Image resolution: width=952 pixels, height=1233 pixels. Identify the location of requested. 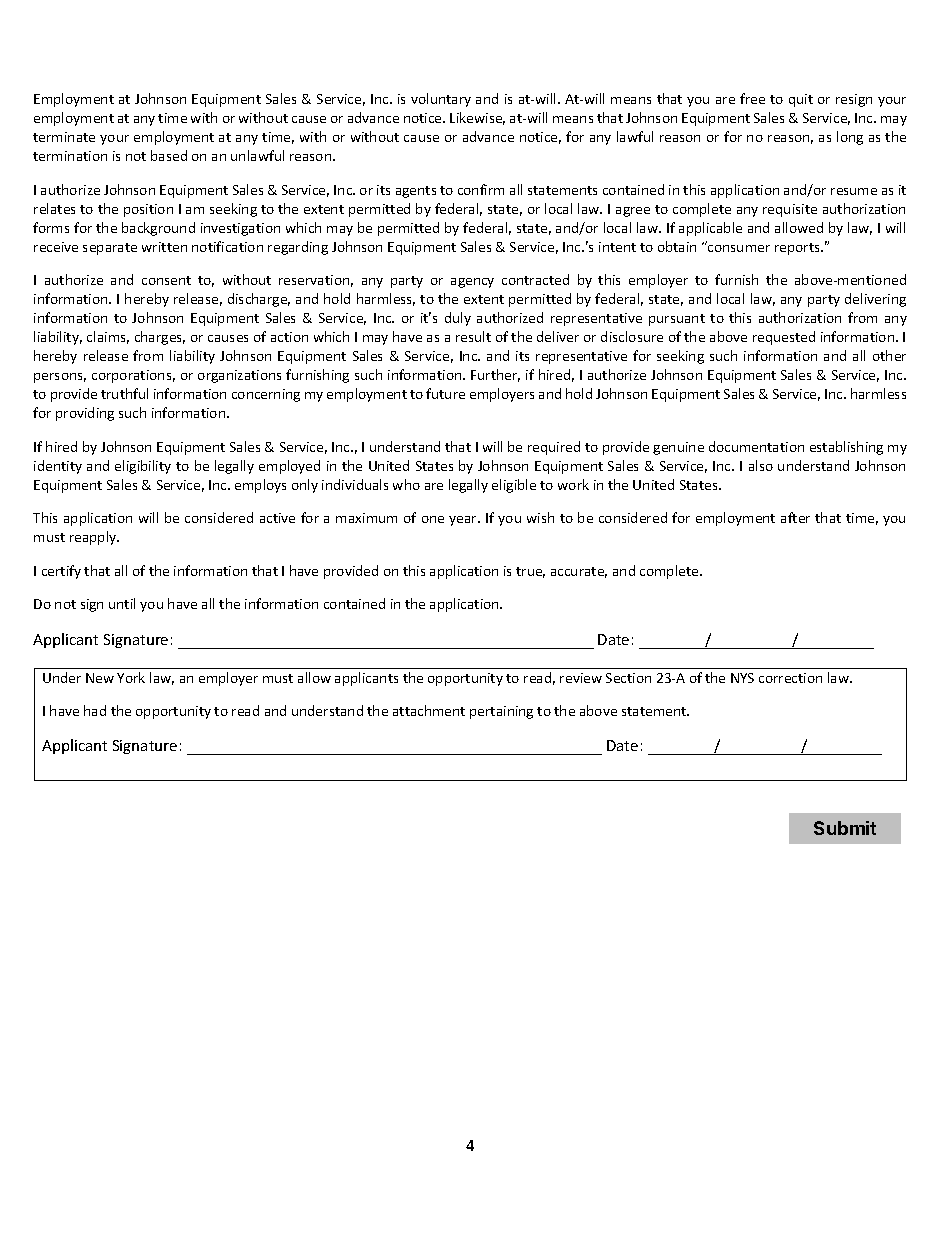
(784, 338).
